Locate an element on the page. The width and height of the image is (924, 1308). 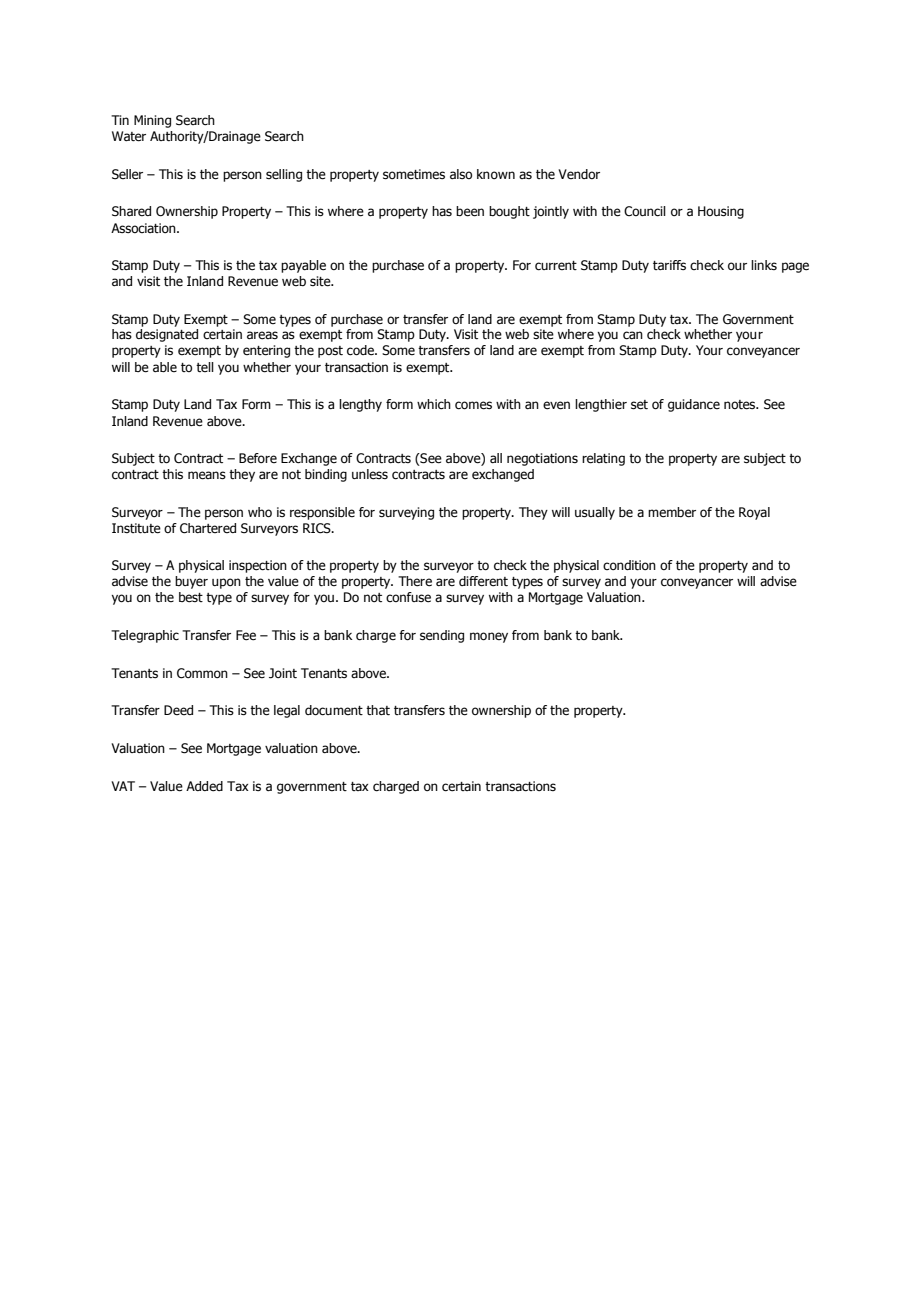
also is located at coordinates (461, 174).
